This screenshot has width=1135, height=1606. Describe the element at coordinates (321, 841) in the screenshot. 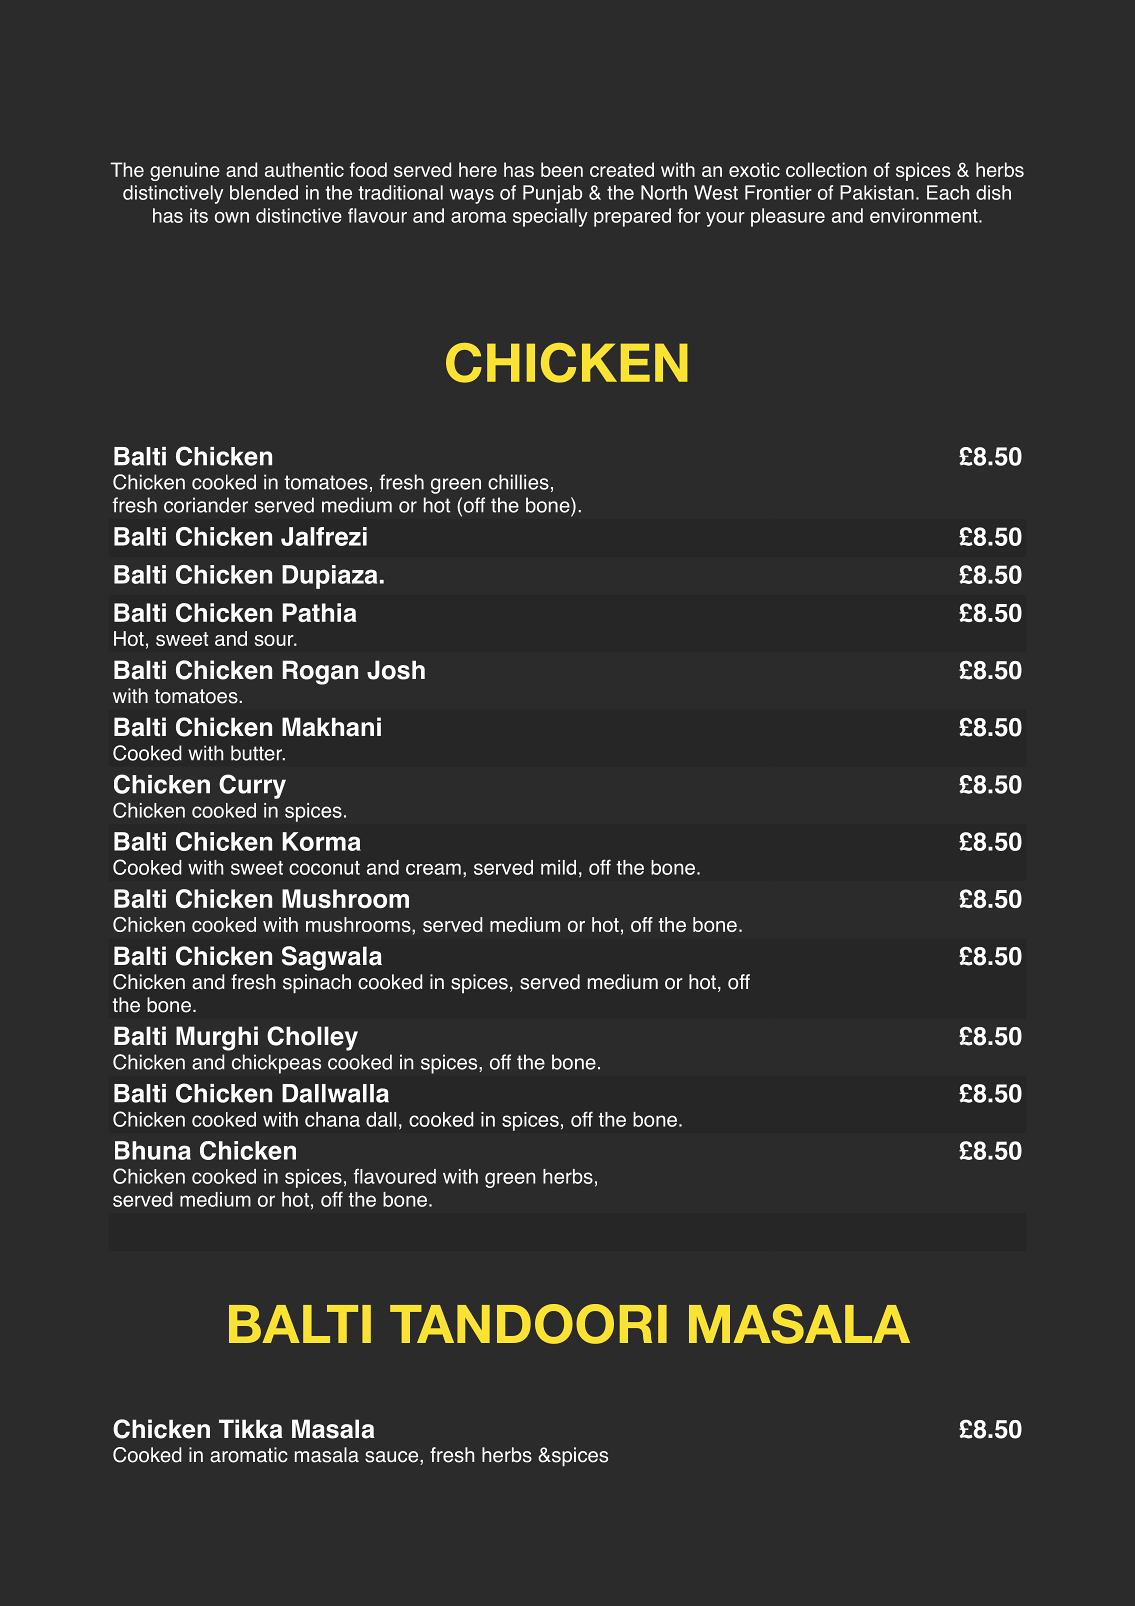

I see `Korma` at that location.
